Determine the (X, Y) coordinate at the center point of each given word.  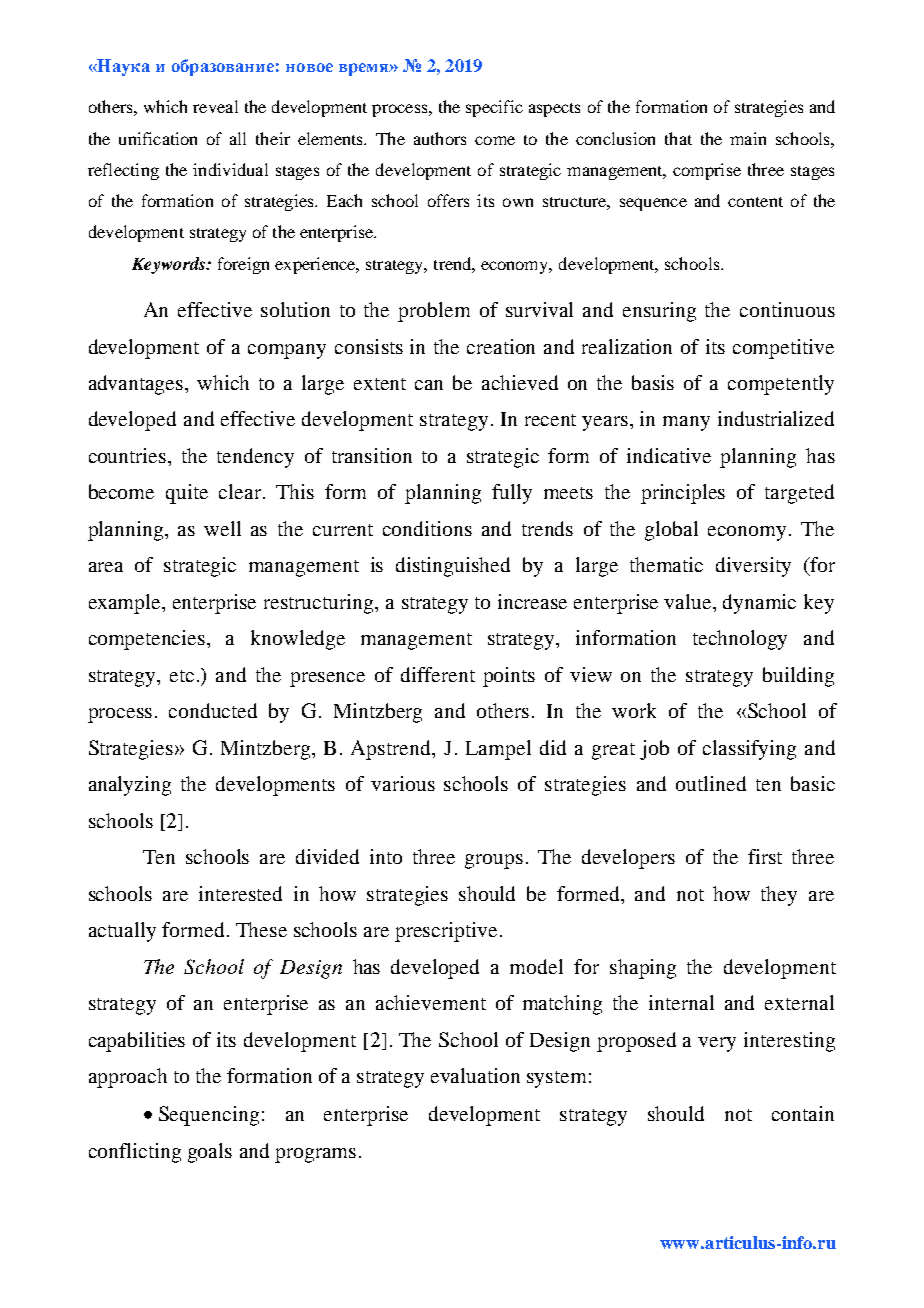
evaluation (475, 1075)
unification (158, 138)
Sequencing (209, 1116)
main (748, 138)
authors (440, 138)
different (438, 674)
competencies (148, 640)
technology (740, 640)
